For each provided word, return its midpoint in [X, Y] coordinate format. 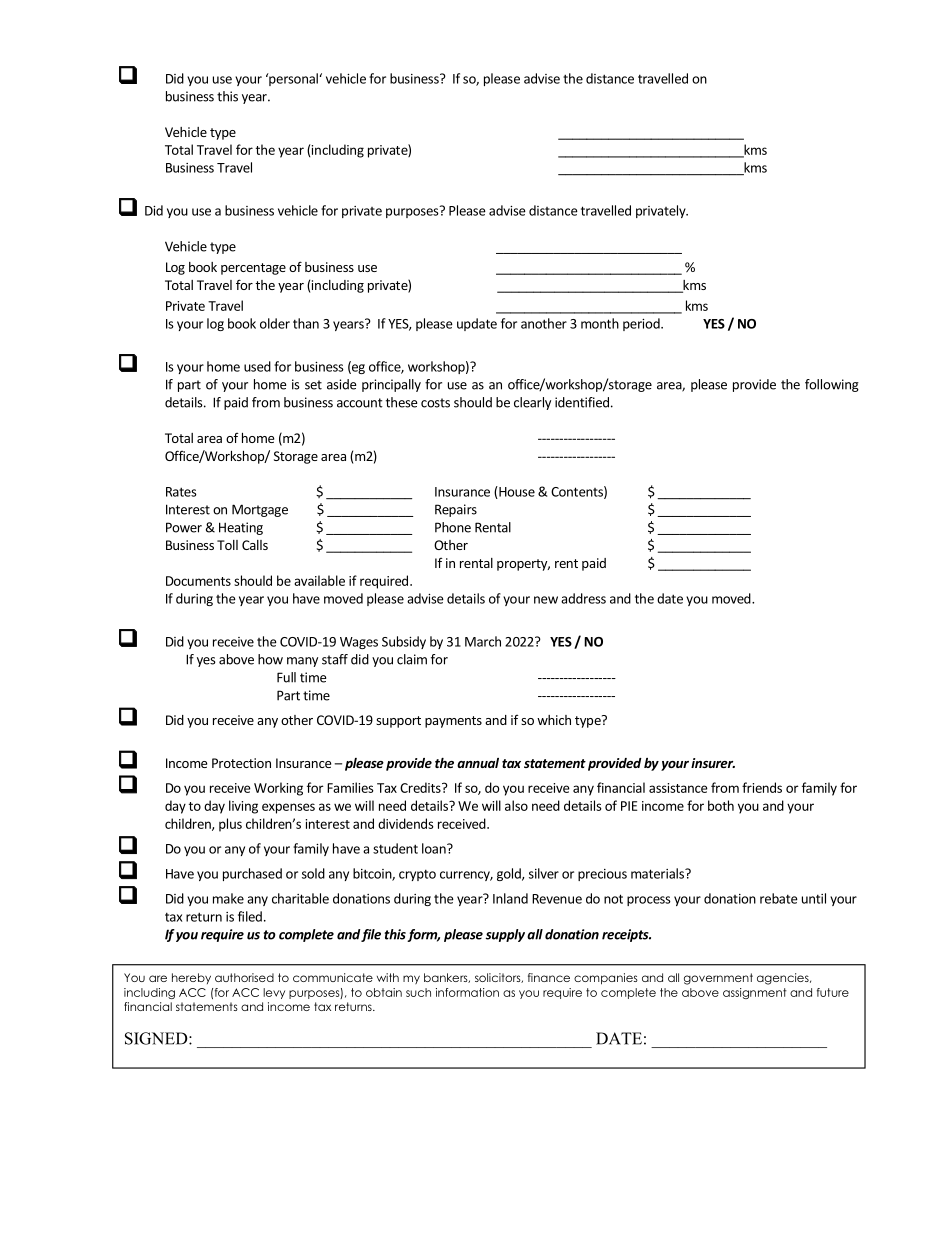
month [600, 323]
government [718, 979]
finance [549, 977]
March [483, 641]
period [642, 324]
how [270, 659]
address [583, 598]
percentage [253, 269]
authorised [244, 977]
